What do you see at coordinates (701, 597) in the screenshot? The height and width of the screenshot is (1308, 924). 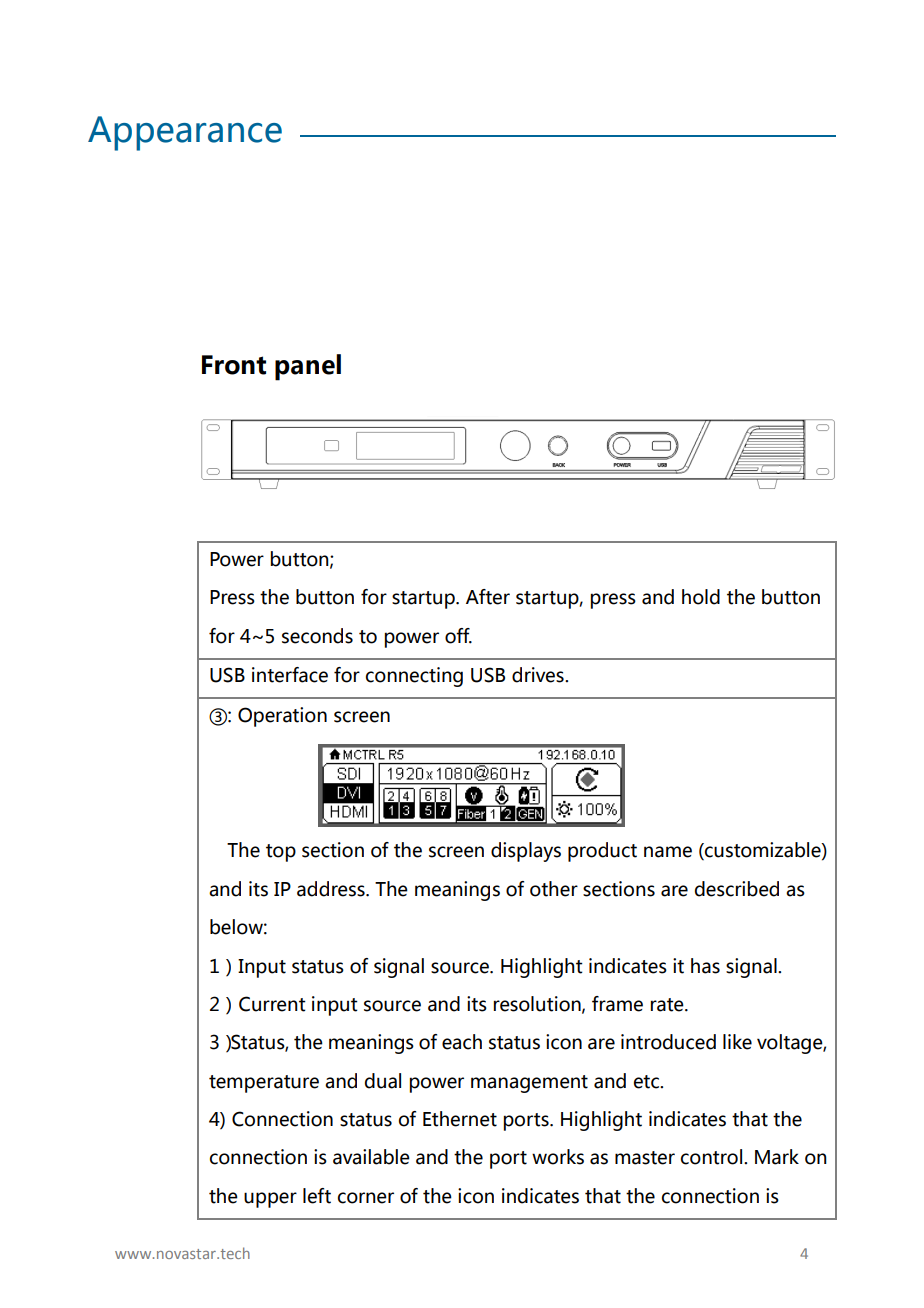 I see `hold` at bounding box center [701, 597].
